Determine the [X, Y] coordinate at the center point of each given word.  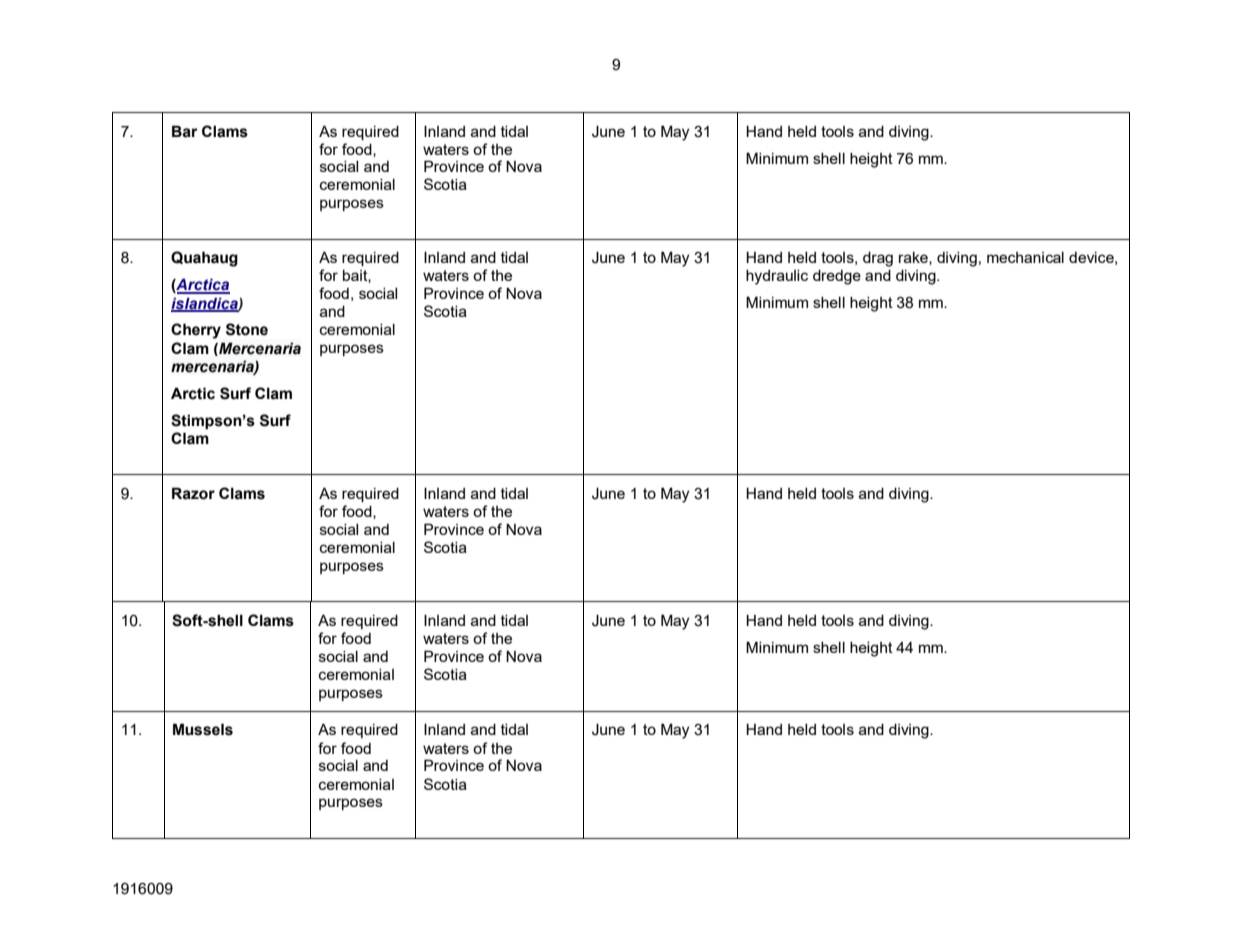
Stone [247, 329]
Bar [185, 131]
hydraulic [777, 277]
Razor [193, 493]
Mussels [203, 729]
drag [878, 259]
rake [914, 258]
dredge [837, 277]
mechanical [1025, 257]
